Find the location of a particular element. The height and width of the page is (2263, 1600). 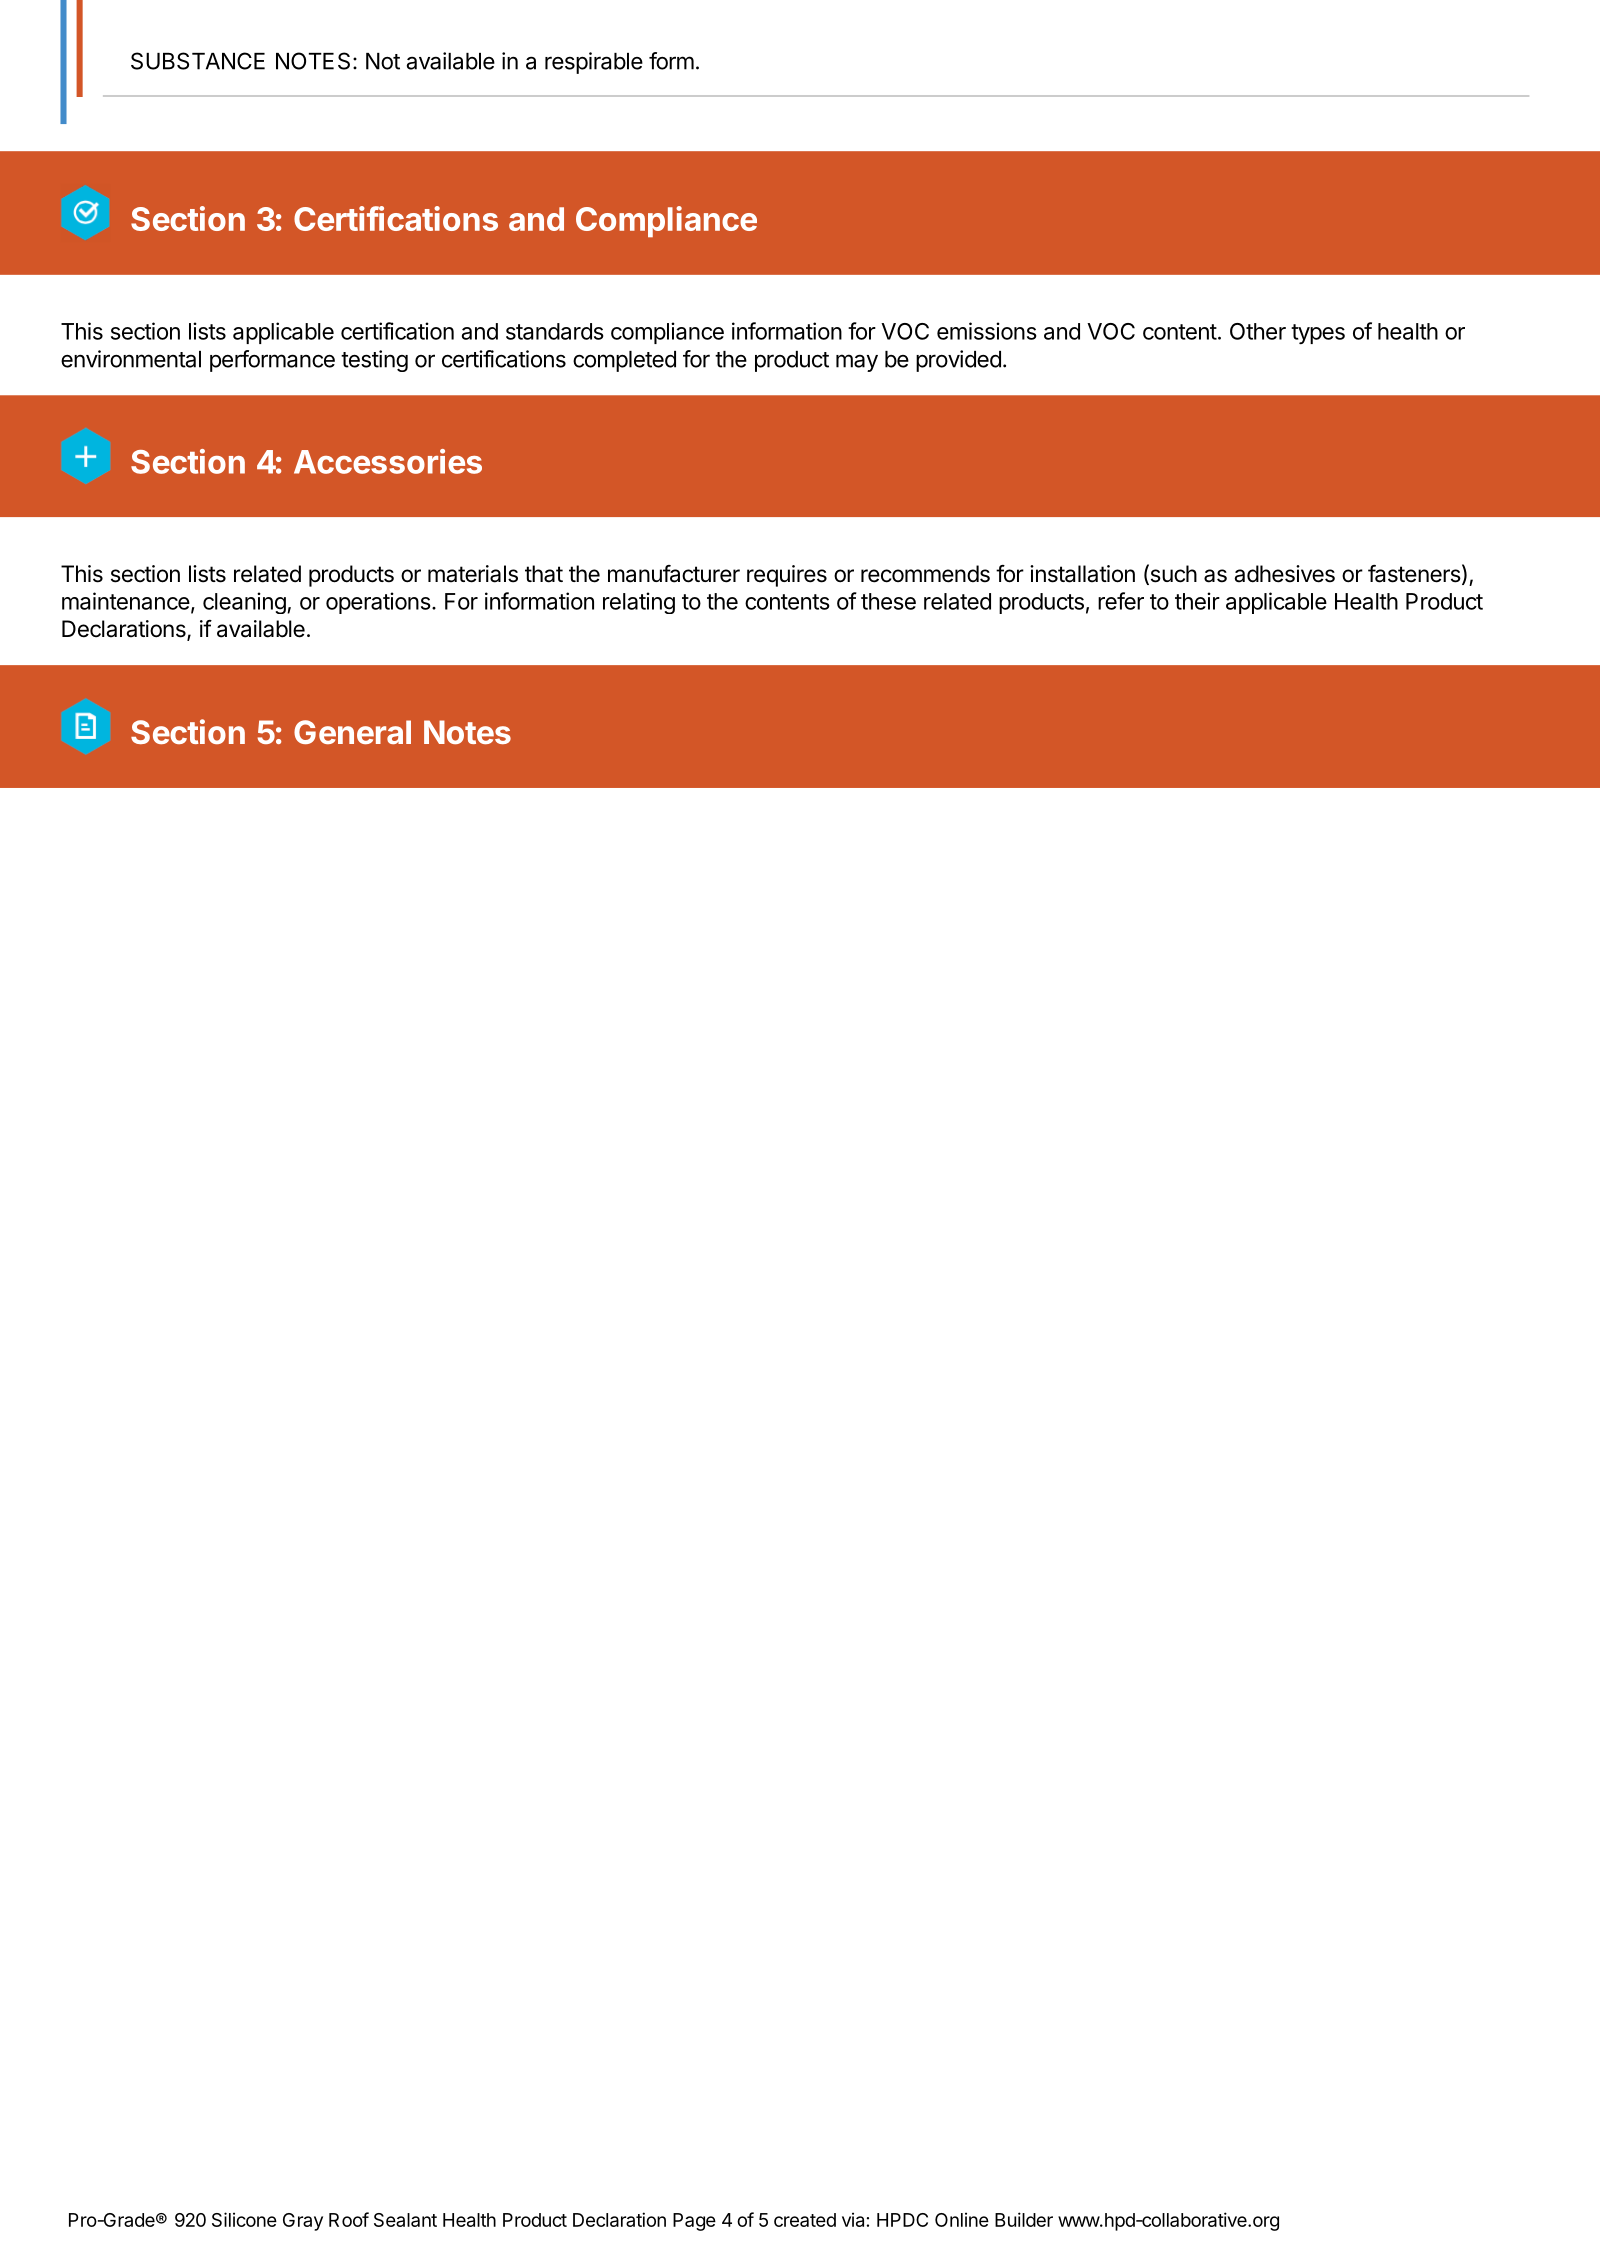

Gray is located at coordinates (303, 2222).
